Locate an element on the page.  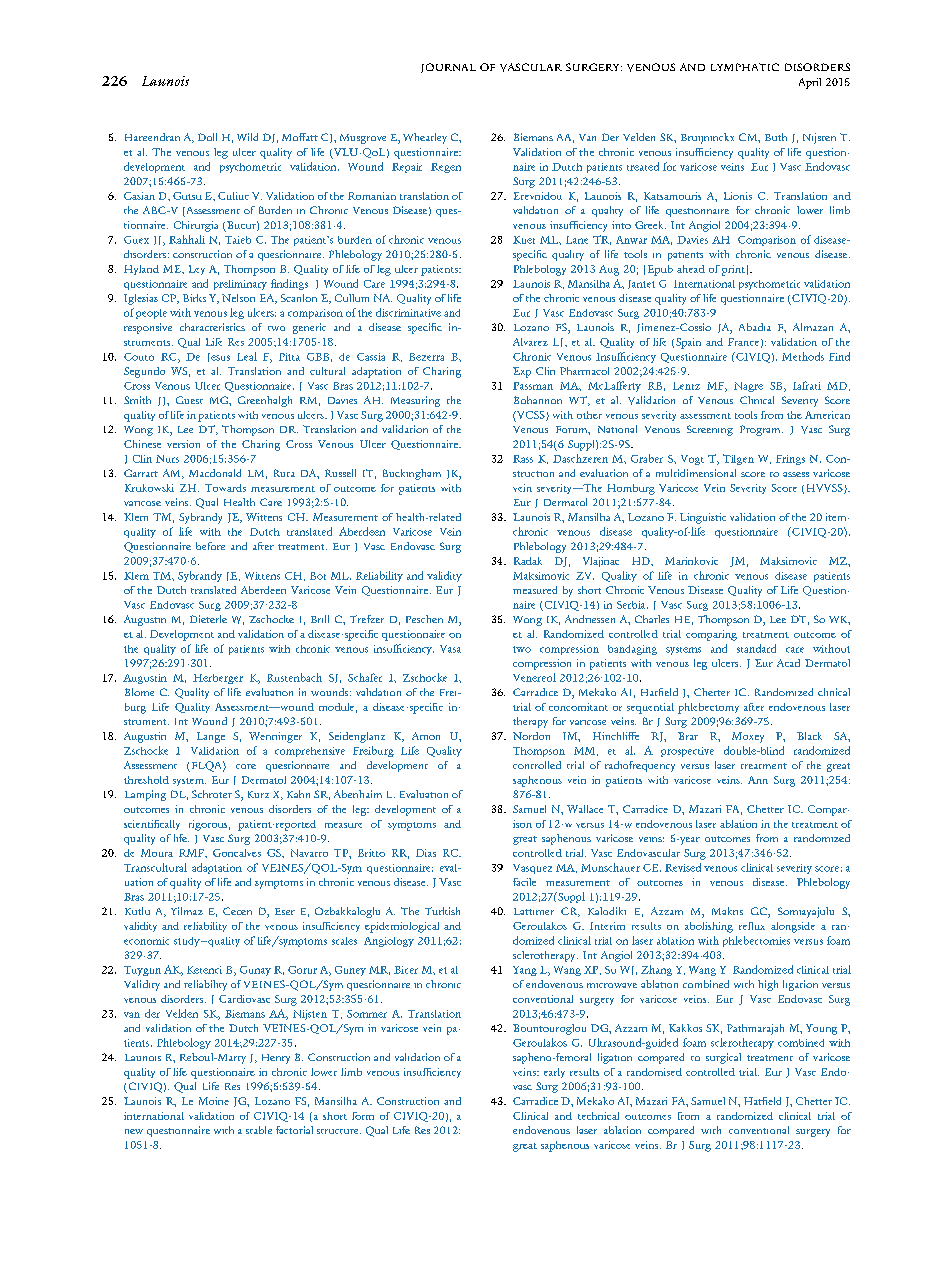
standard is located at coordinates (756, 648).
